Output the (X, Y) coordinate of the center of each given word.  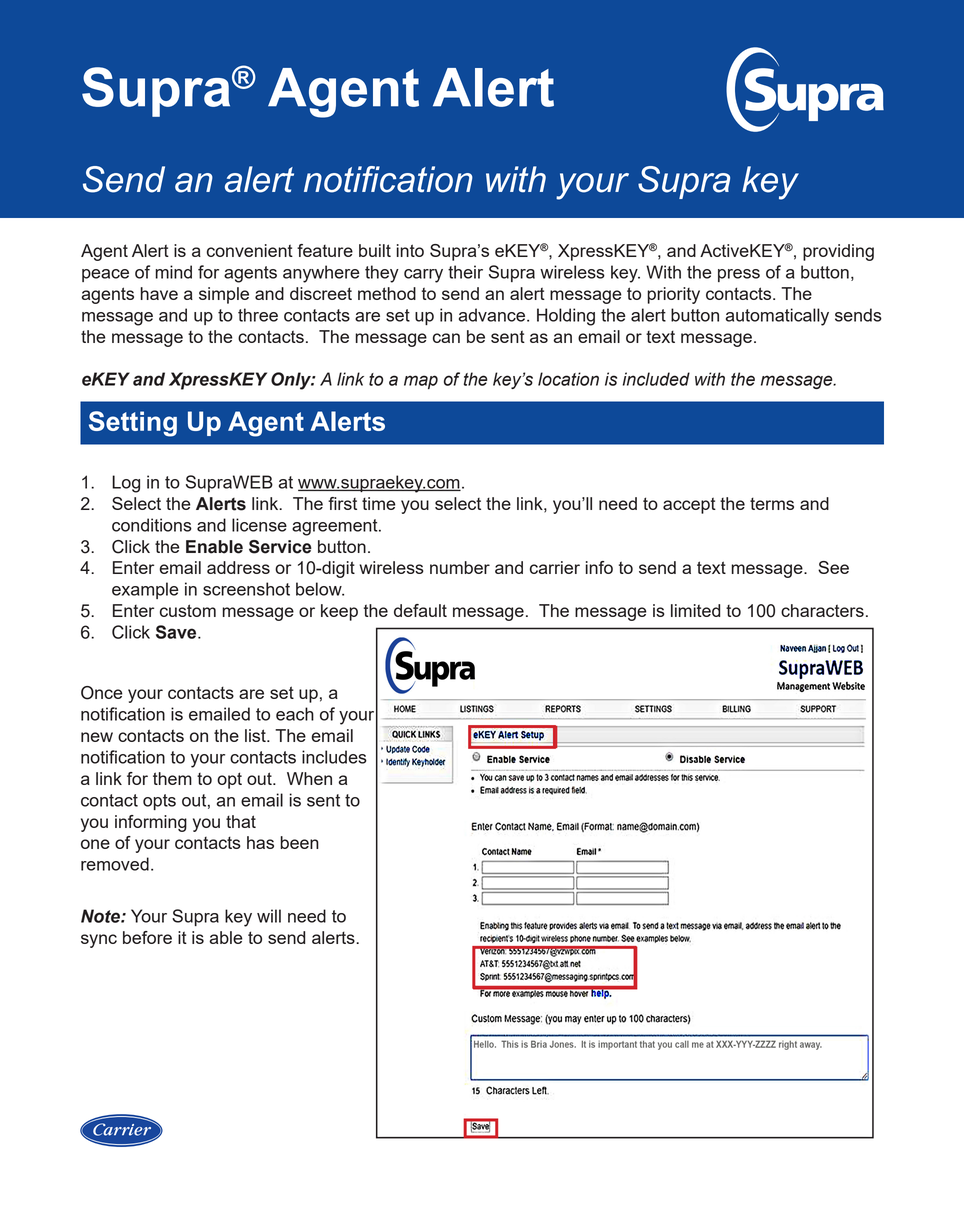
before (147, 937)
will (269, 916)
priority (673, 295)
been (299, 842)
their (465, 272)
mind (173, 272)
